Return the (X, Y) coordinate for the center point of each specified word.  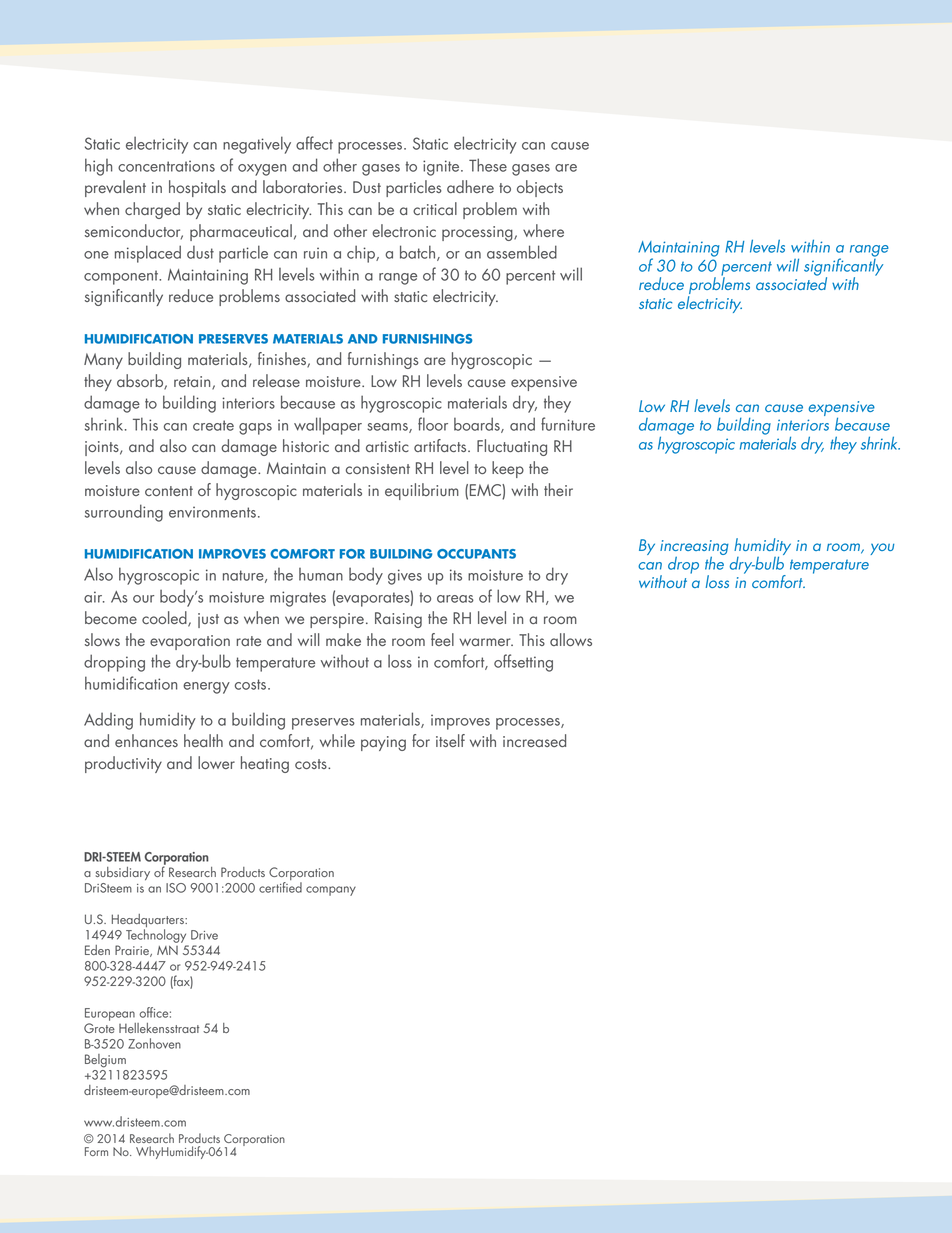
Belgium (105, 1061)
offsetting (523, 663)
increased (534, 740)
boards (478, 425)
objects (540, 188)
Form (96, 1151)
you (882, 549)
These (488, 165)
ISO (176, 888)
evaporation (190, 642)
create (213, 425)
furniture (568, 424)
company (331, 891)
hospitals (197, 188)
